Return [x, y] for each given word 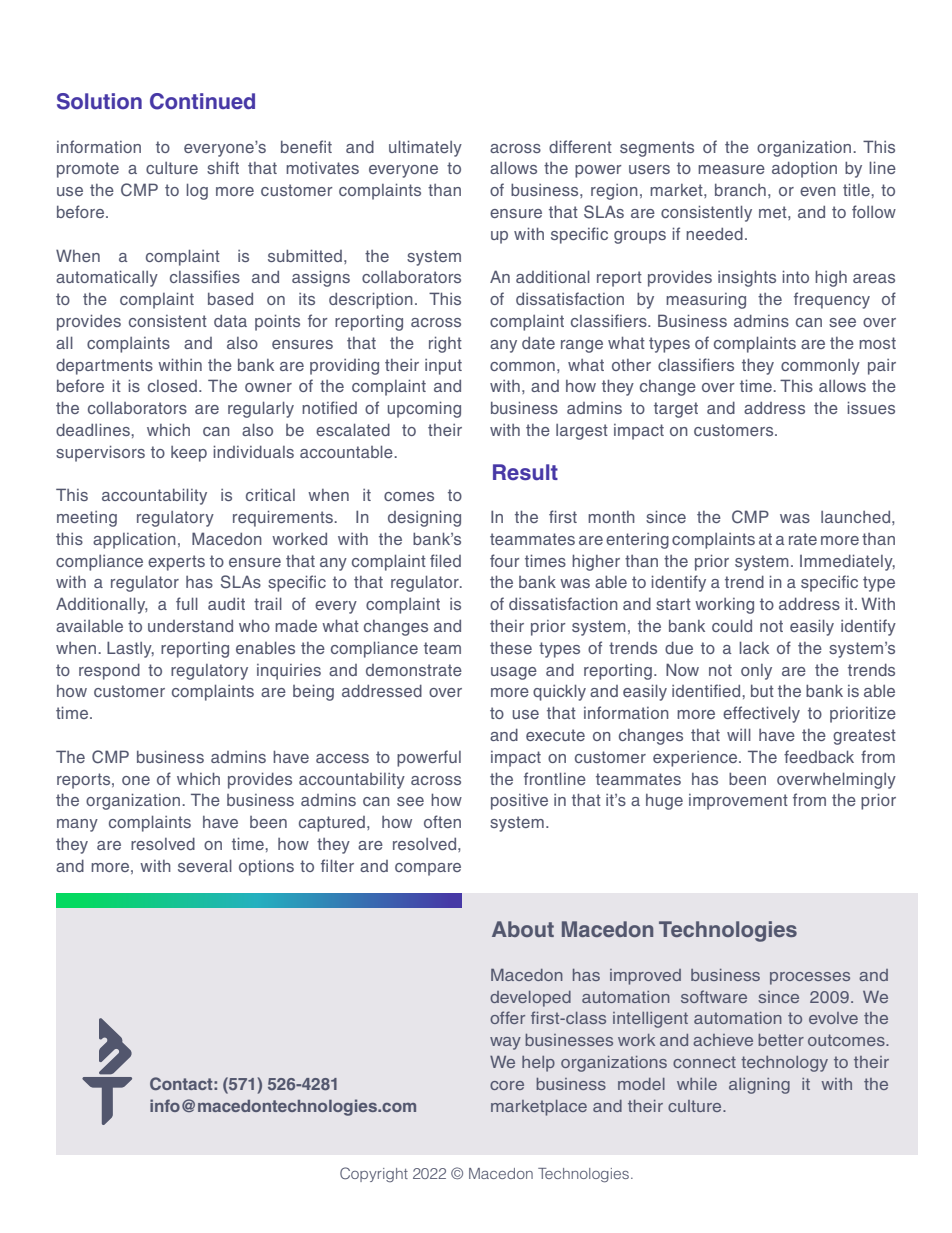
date [538, 343]
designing [424, 518]
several [205, 865]
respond [109, 671]
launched [857, 517]
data [230, 321]
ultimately [425, 148]
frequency [832, 300]
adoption [804, 169]
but [762, 691]
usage [514, 673]
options [266, 867]
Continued [202, 101]
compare [428, 869]
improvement [738, 802]
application [134, 541]
